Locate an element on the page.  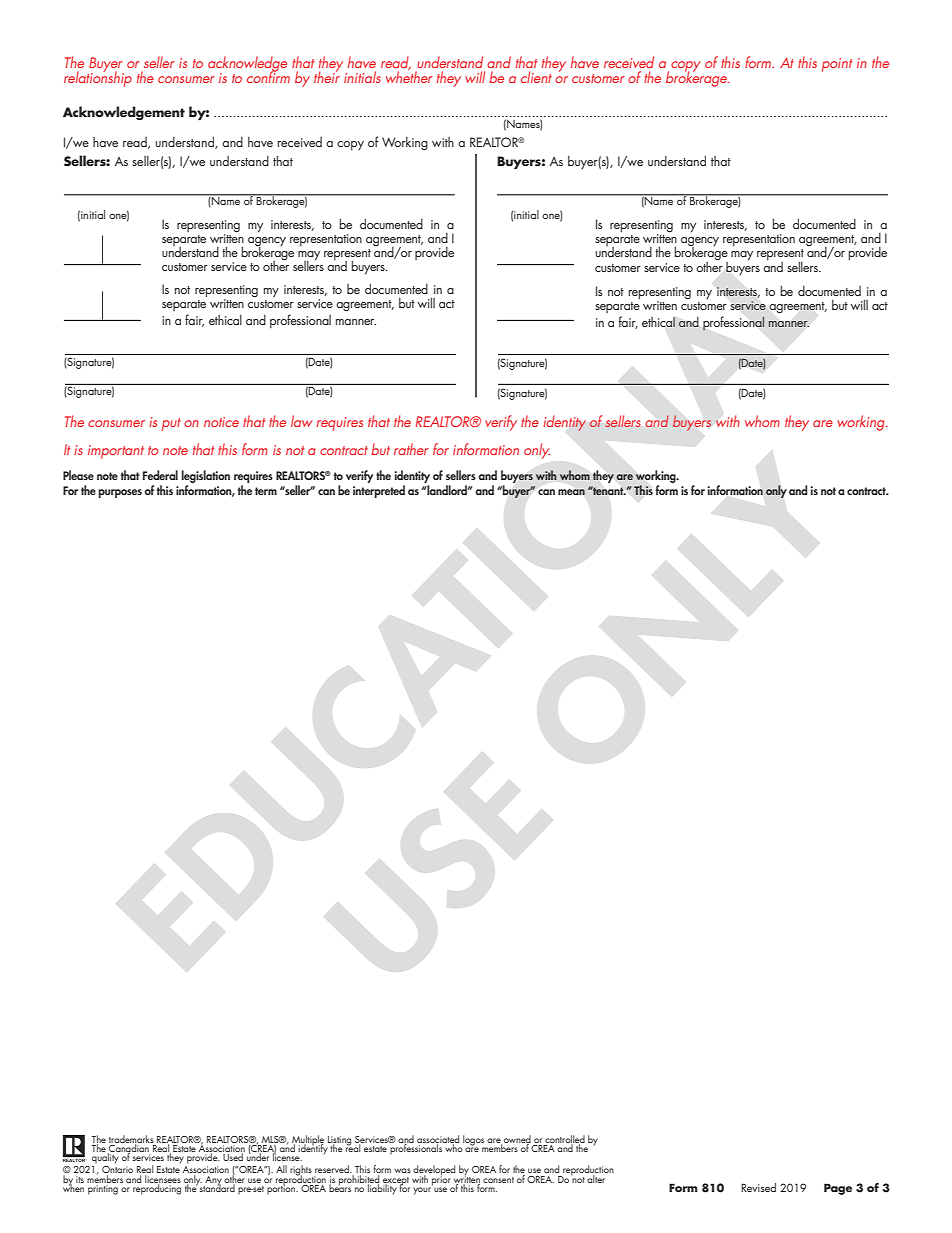
Federal is located at coordinates (160, 475).
